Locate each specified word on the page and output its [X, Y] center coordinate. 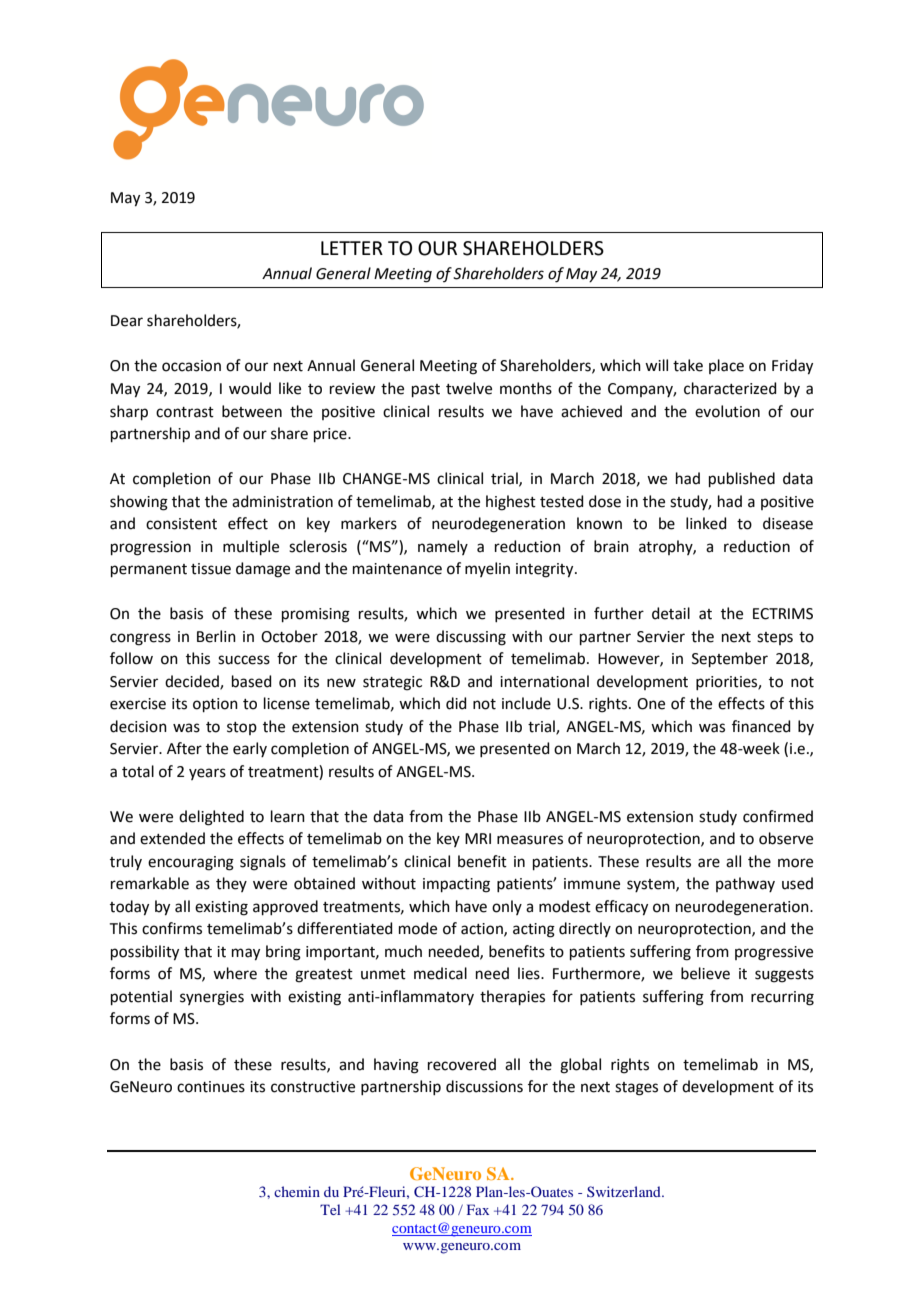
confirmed [778, 816]
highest [511, 503]
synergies [212, 998]
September [730, 659]
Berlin [216, 636]
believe [705, 973]
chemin [297, 1191]
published [742, 479]
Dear [127, 321]
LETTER [352, 248]
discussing [471, 638]
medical [440, 973]
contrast [185, 412]
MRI [478, 838]
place [726, 366]
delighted [211, 818]
